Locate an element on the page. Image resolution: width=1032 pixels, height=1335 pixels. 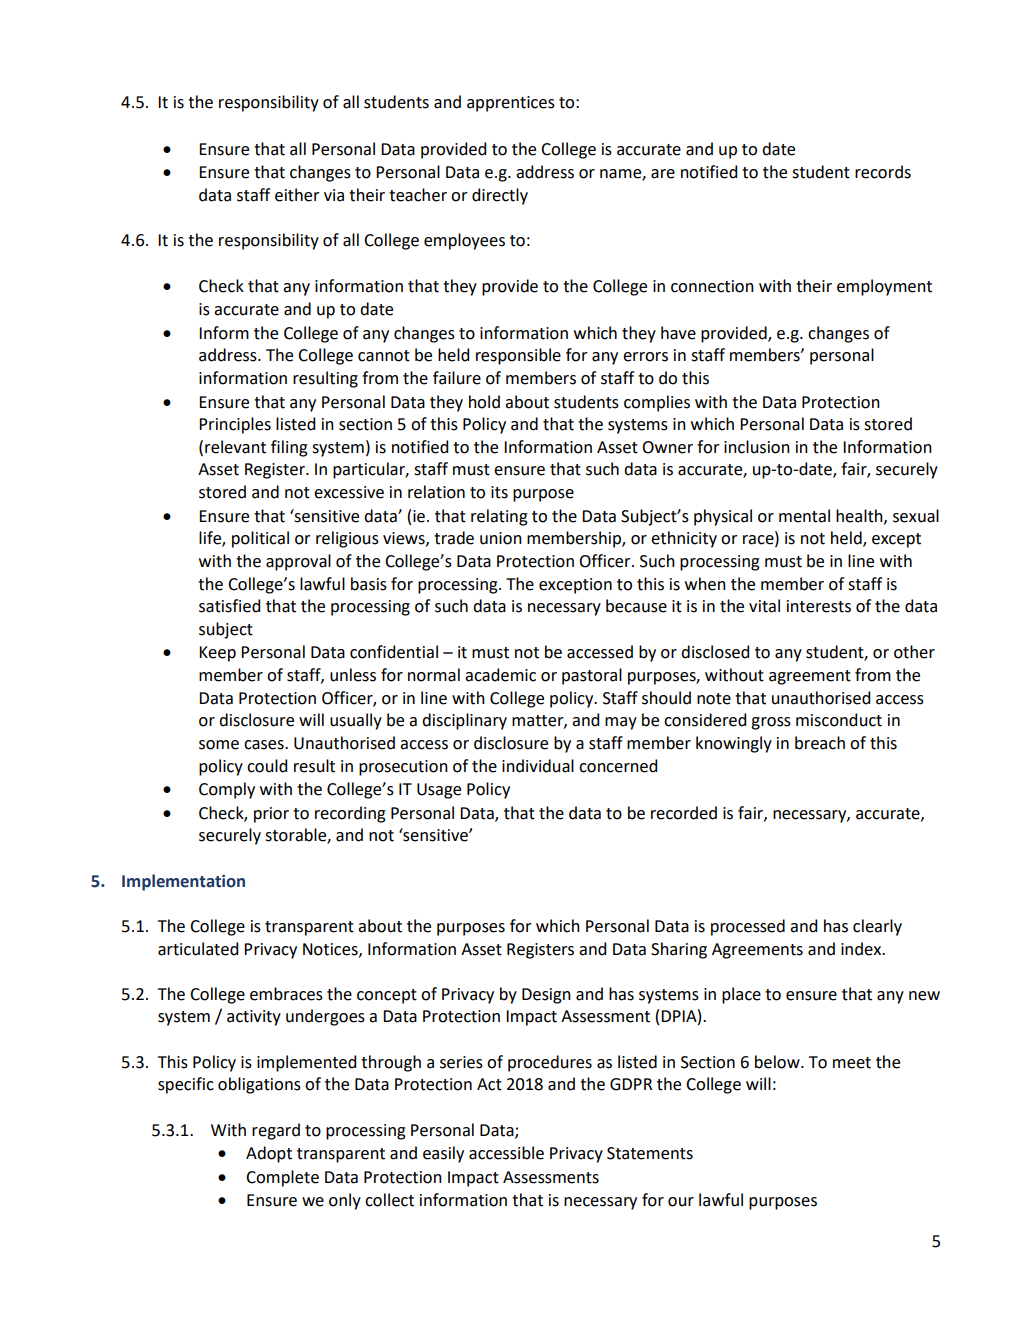
interests is located at coordinates (819, 606).
